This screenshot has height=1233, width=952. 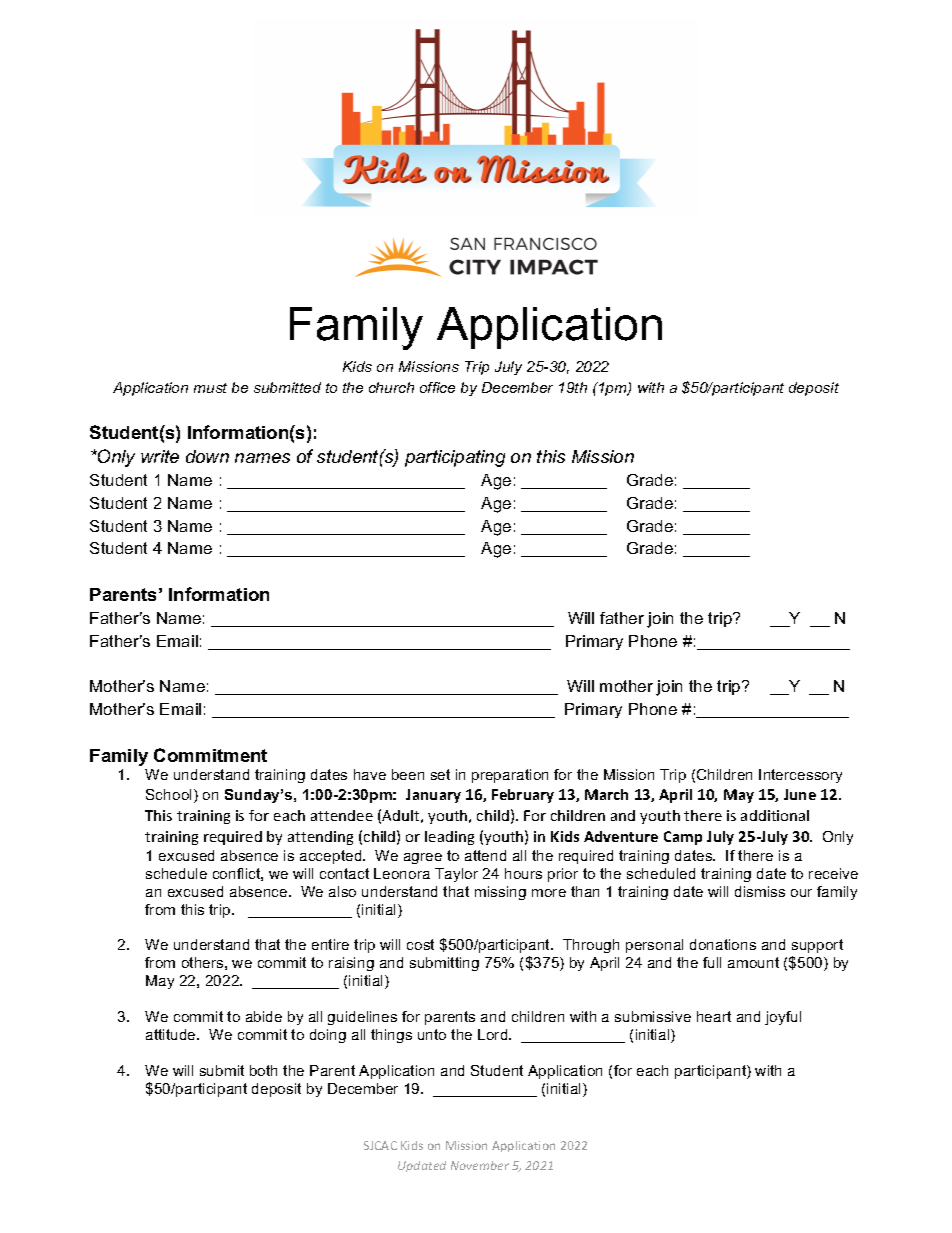 What do you see at coordinates (210, 388) in the screenshot?
I see `must` at bounding box center [210, 388].
